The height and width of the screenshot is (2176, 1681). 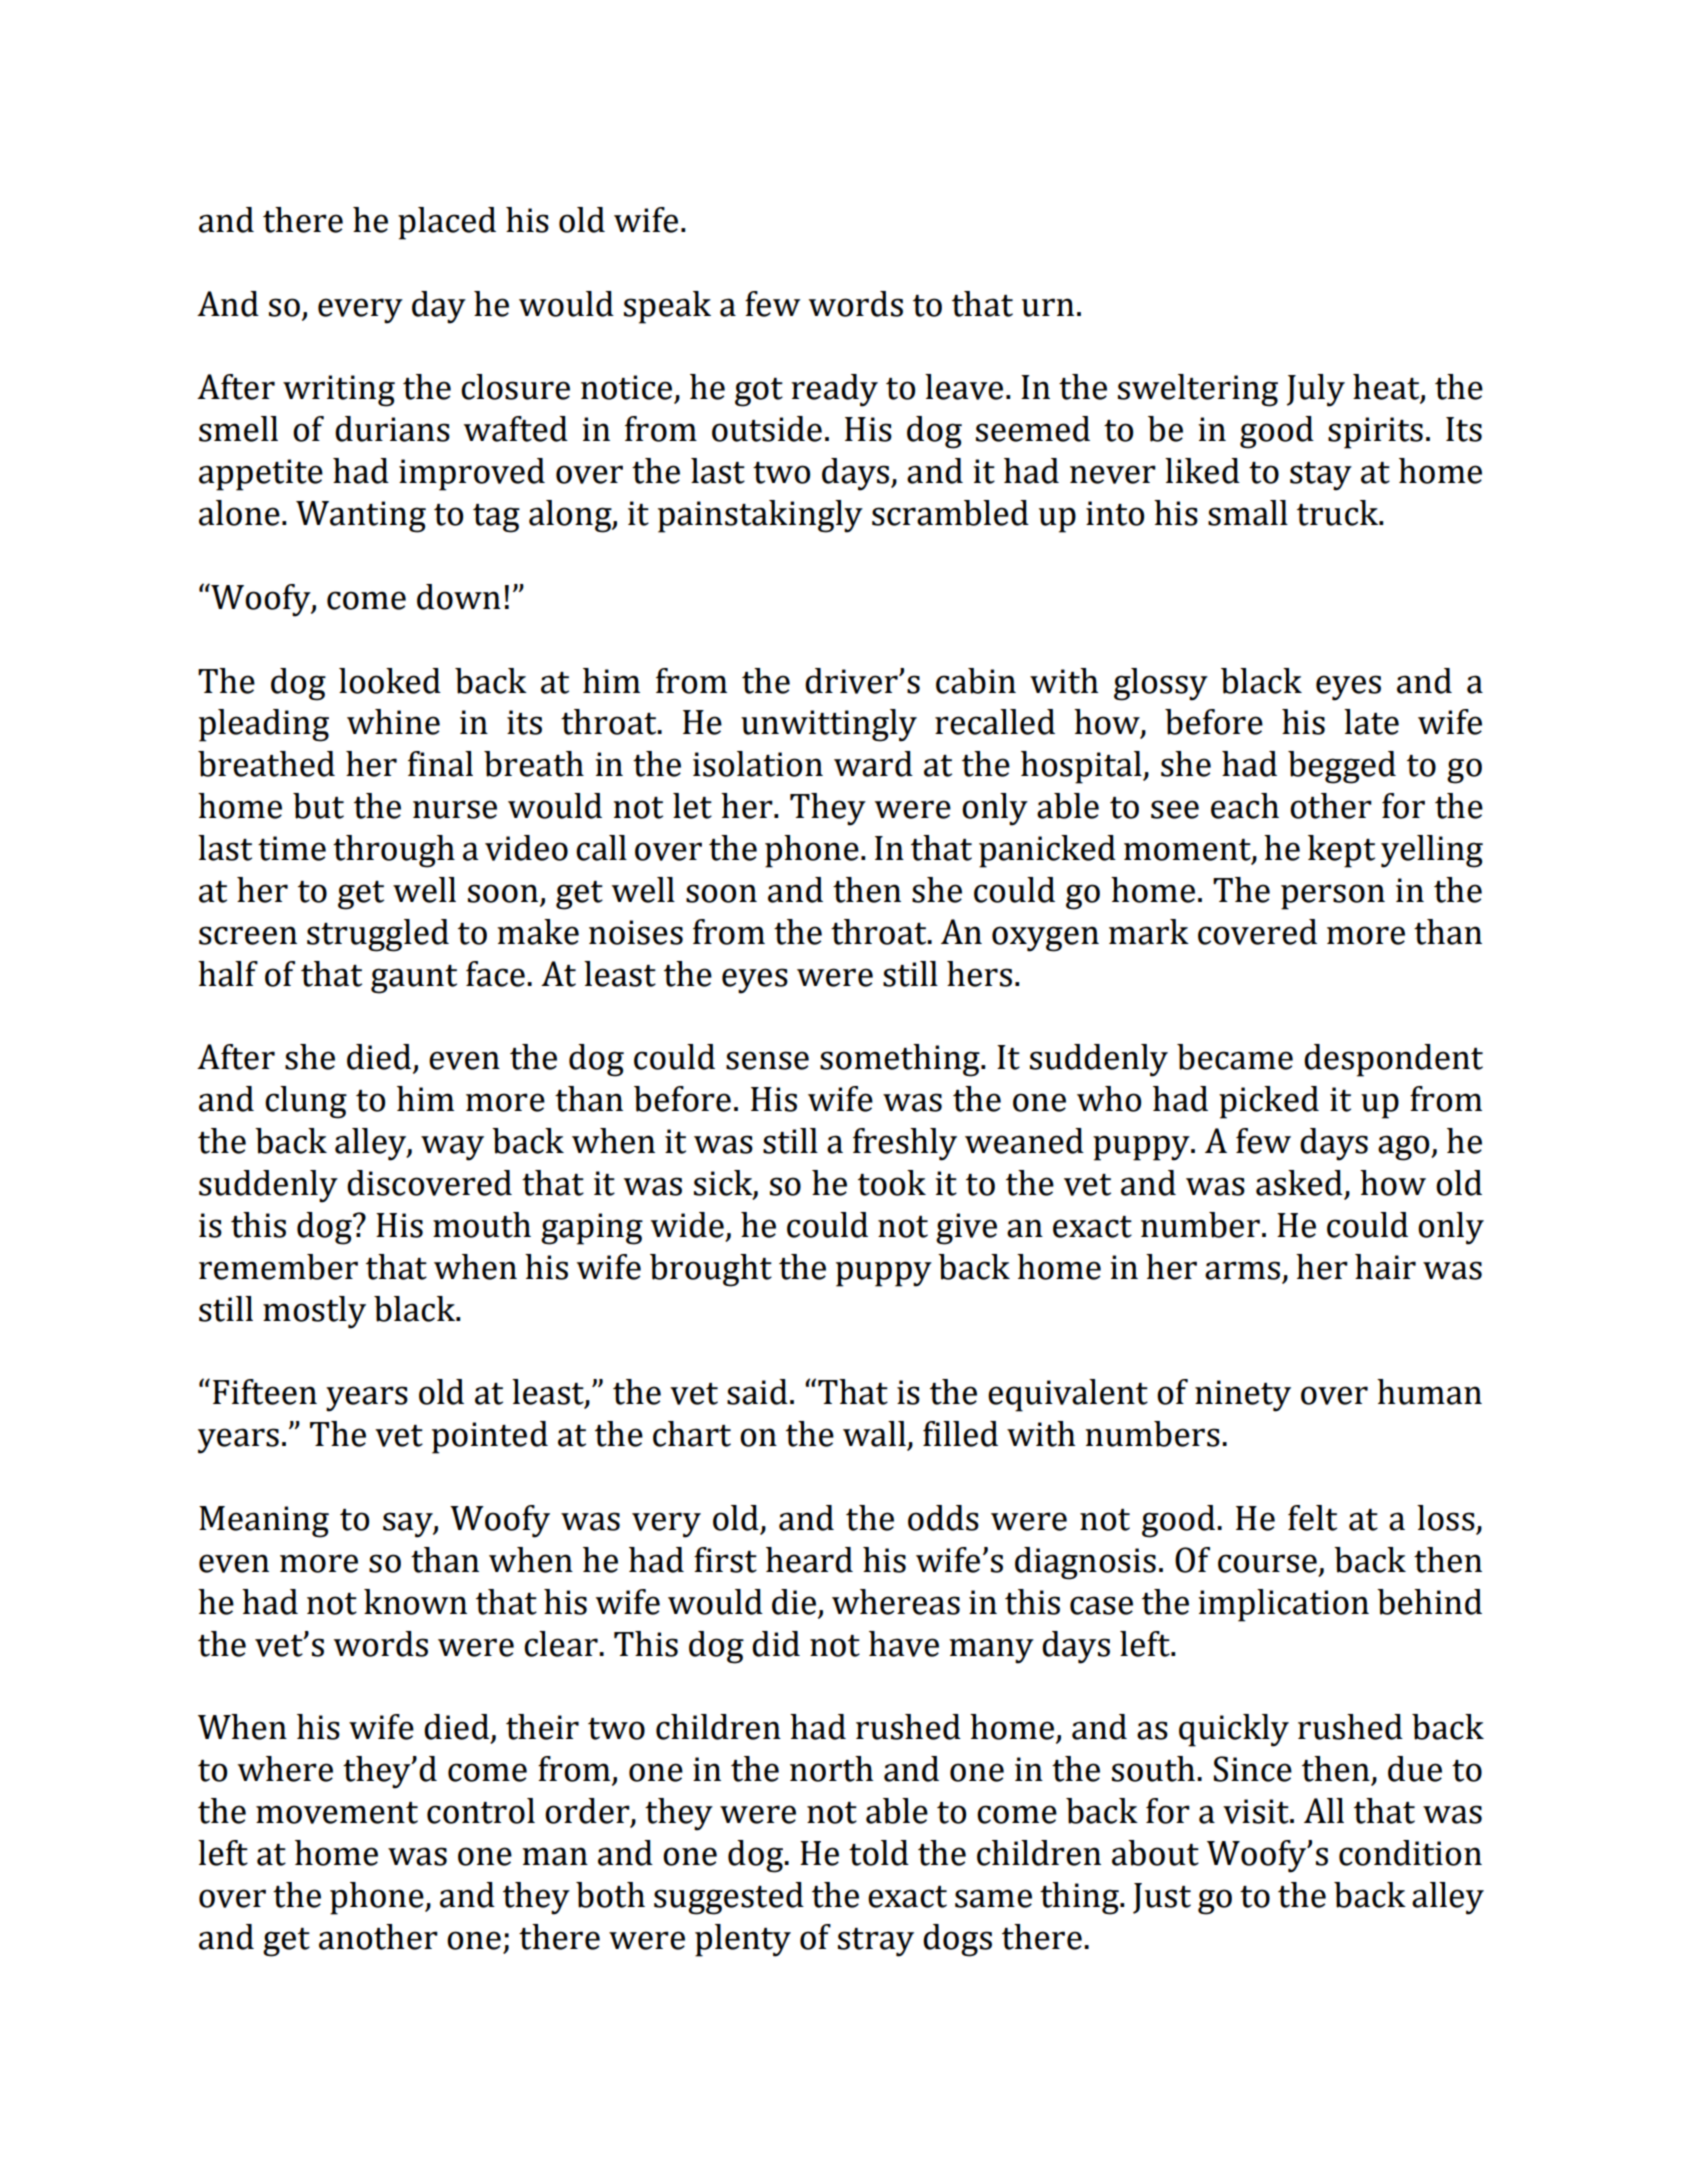 I want to click on heard, so click(x=809, y=1560).
